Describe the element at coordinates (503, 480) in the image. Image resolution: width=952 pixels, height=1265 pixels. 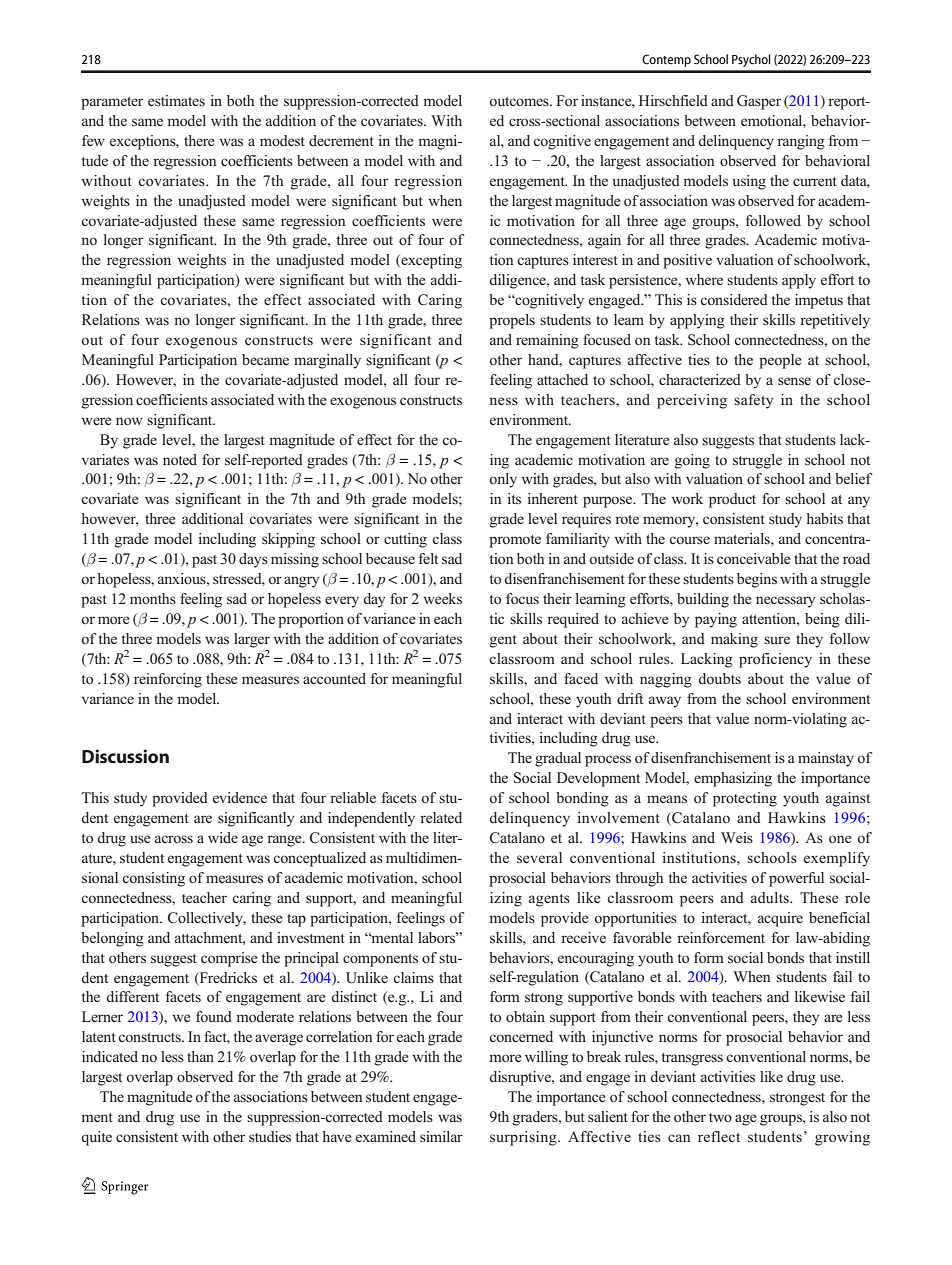
I see `only` at that location.
